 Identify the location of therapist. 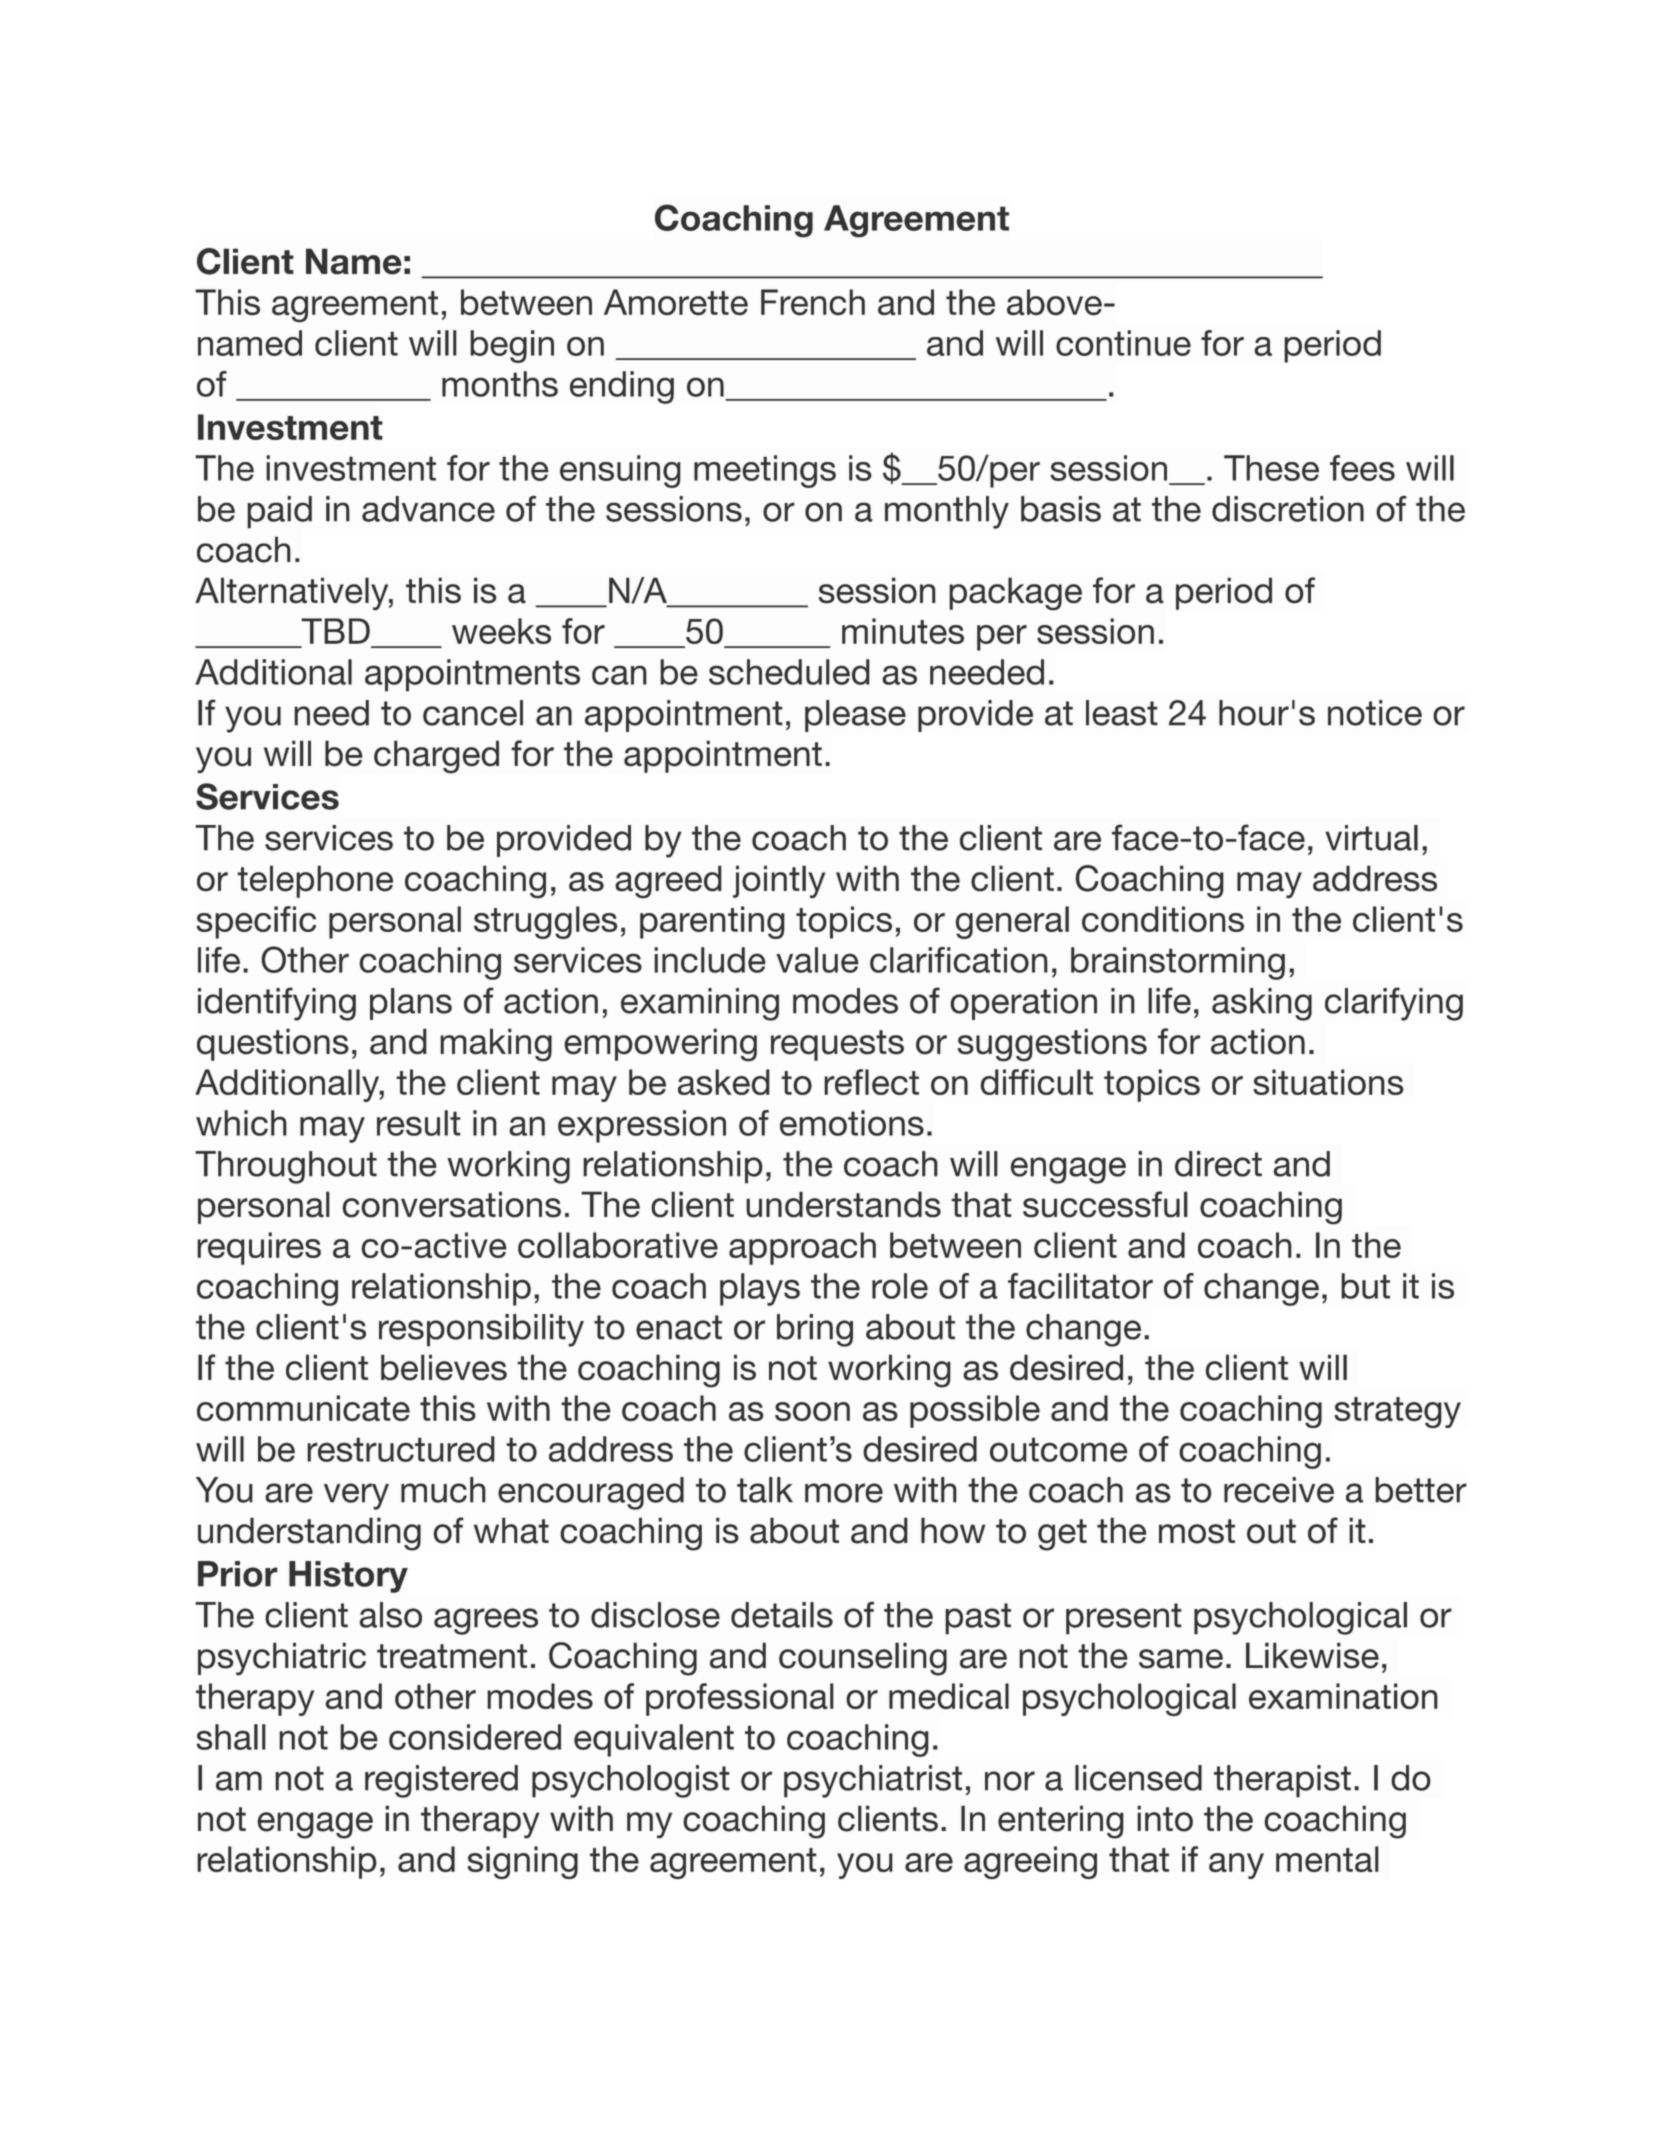
(1282, 1781).
